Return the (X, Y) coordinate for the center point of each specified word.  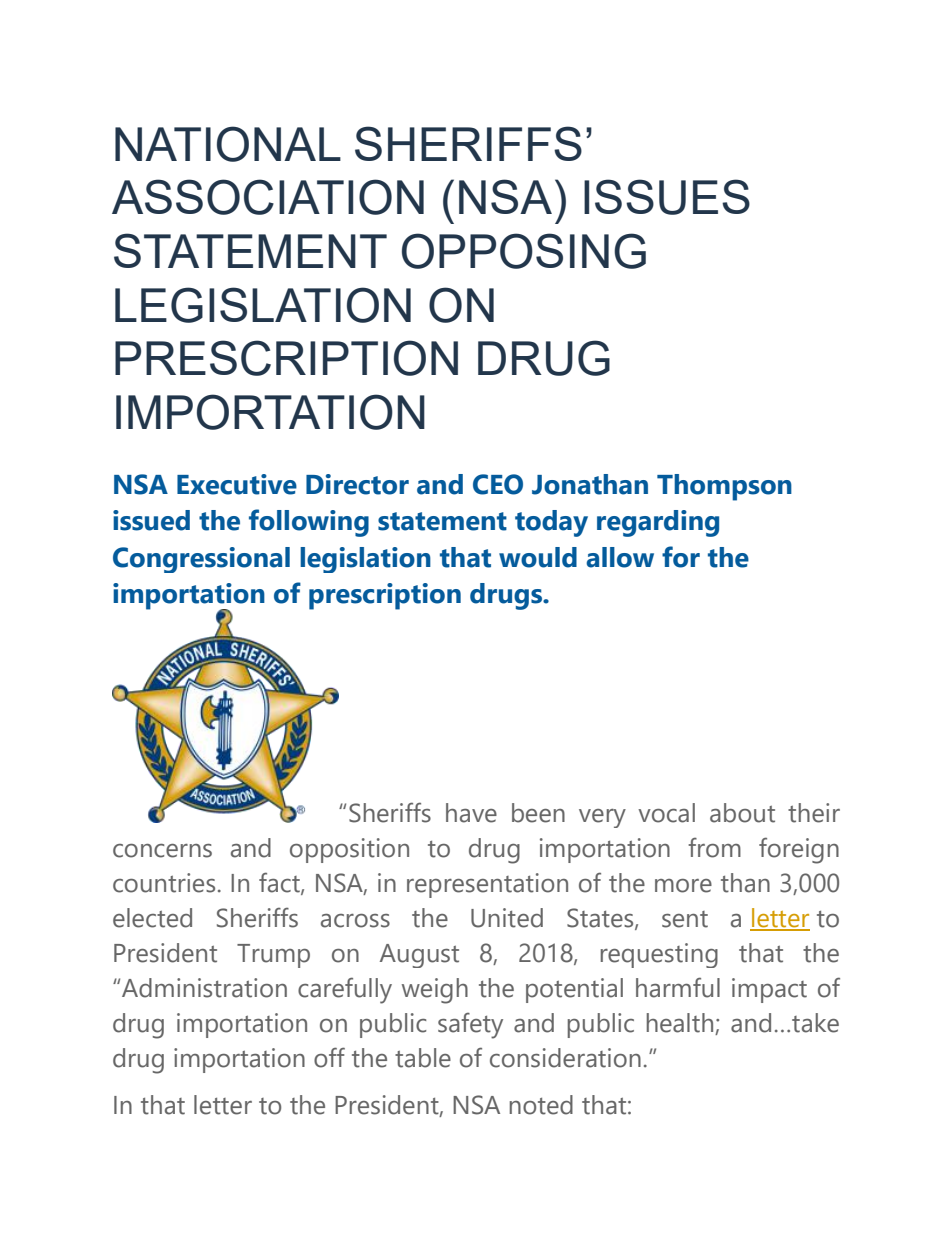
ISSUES (667, 197)
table (423, 1058)
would (538, 557)
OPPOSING (524, 251)
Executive (237, 484)
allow (620, 557)
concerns (162, 851)
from (714, 848)
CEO (498, 484)
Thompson (724, 487)
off (329, 1057)
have (471, 813)
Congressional (201, 560)
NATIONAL (228, 144)
